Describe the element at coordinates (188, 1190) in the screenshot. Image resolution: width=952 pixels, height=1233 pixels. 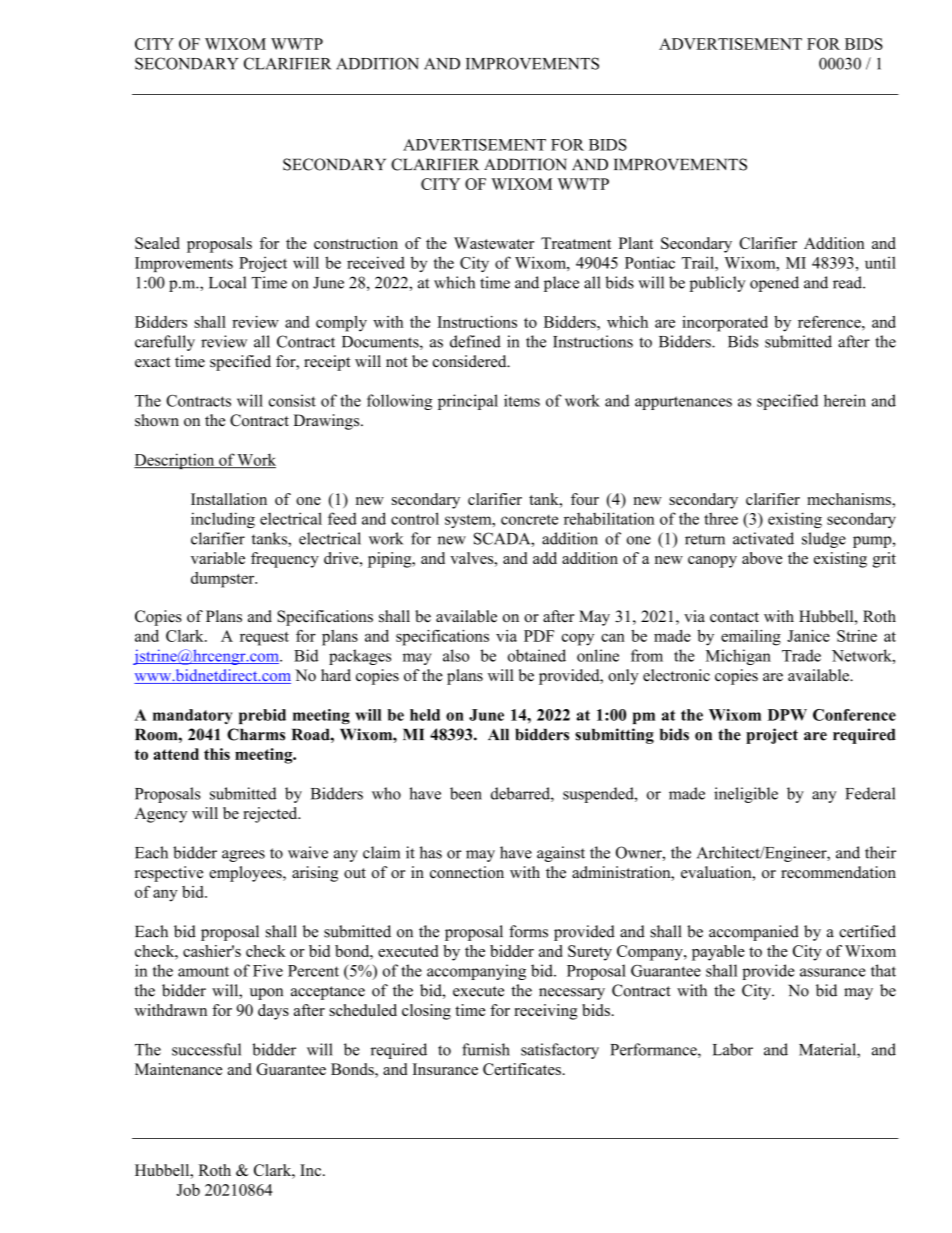
I see `Job` at that location.
